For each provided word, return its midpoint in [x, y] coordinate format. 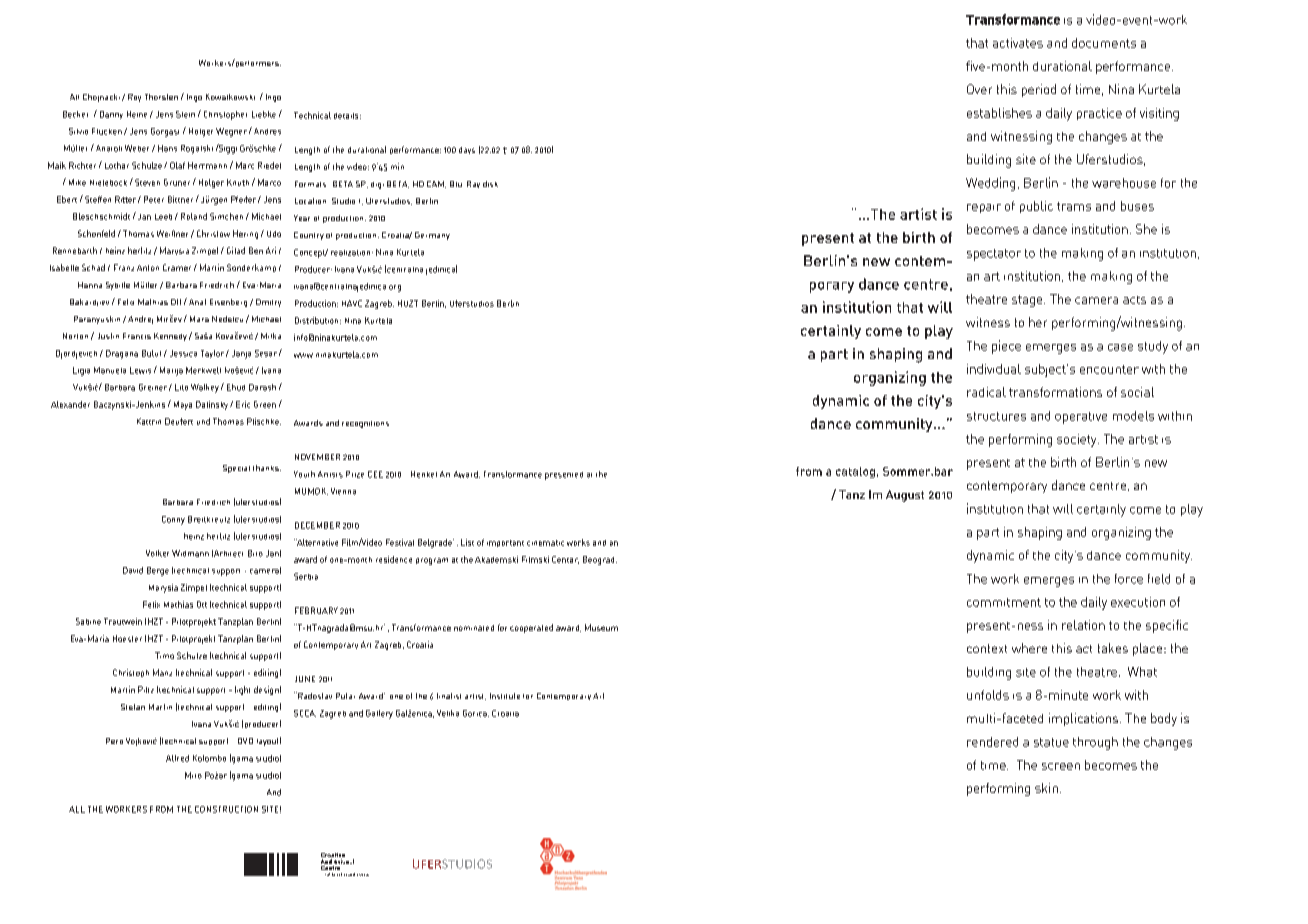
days [467, 150]
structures [996, 416]
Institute [505, 696]
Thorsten [161, 97]
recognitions [365, 424]
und [203, 421]
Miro [193, 775]
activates [1018, 43]
